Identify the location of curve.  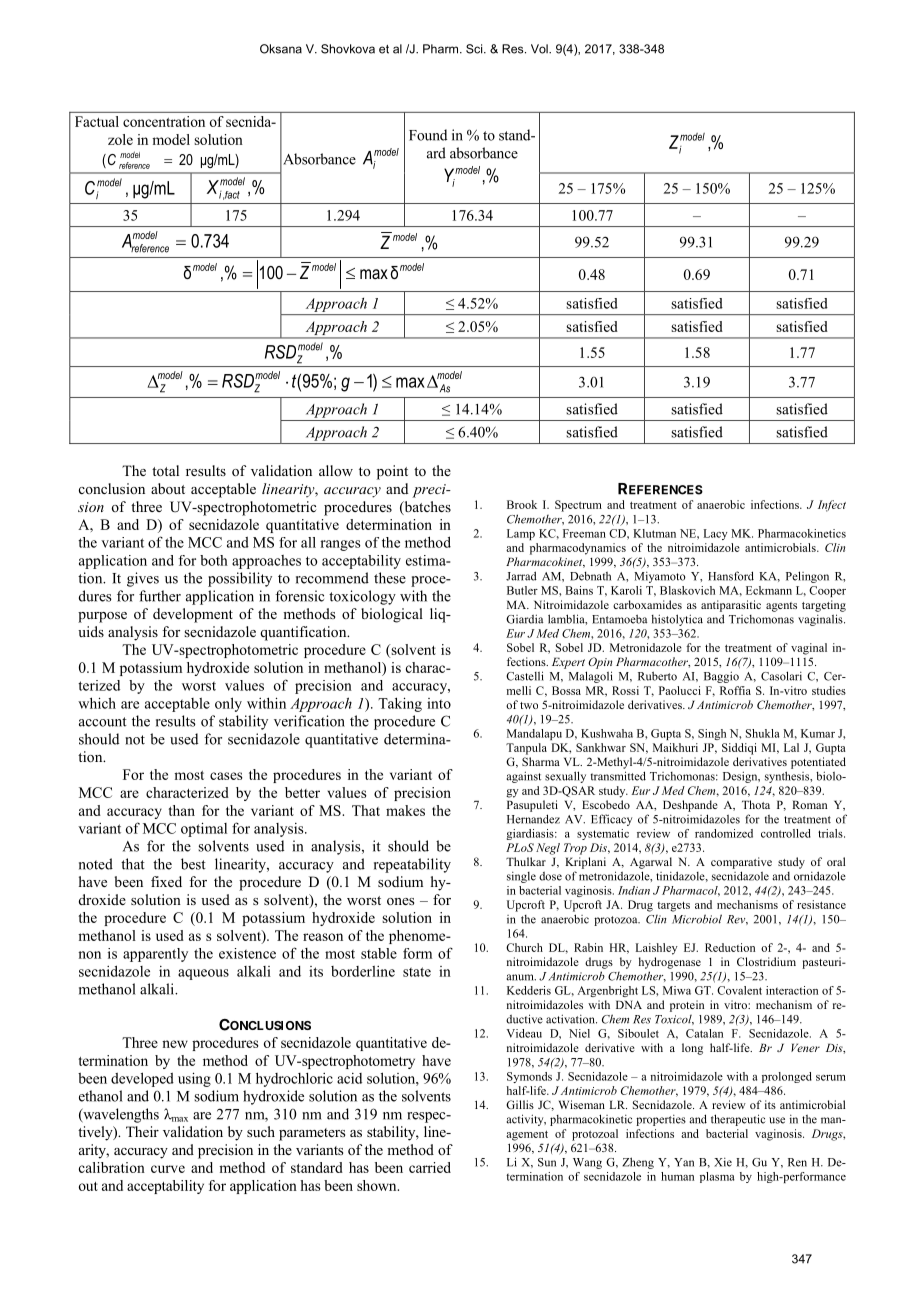
(168, 1169).
